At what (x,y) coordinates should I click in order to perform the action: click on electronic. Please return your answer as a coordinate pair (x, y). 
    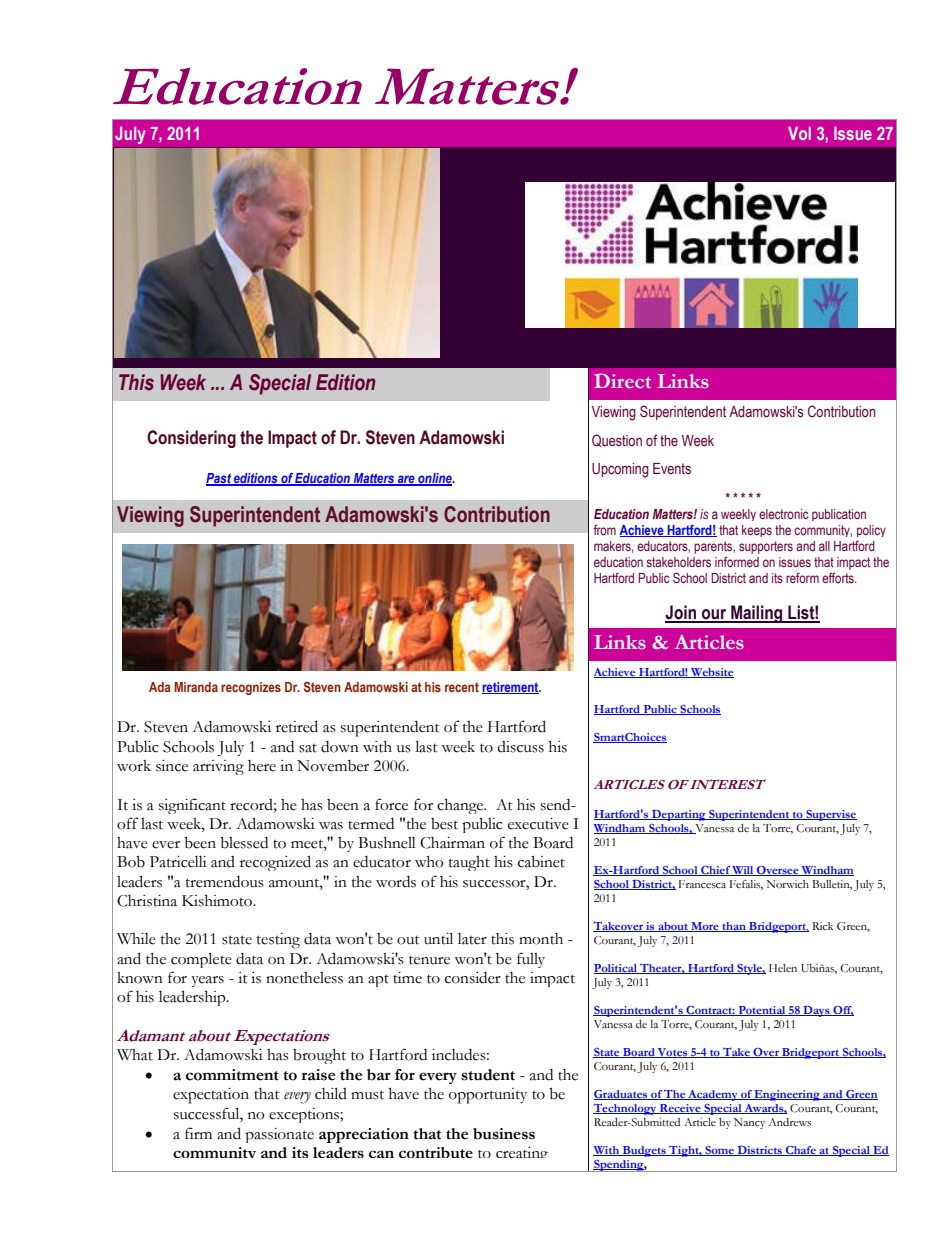
    Looking at the image, I should click on (783, 514).
